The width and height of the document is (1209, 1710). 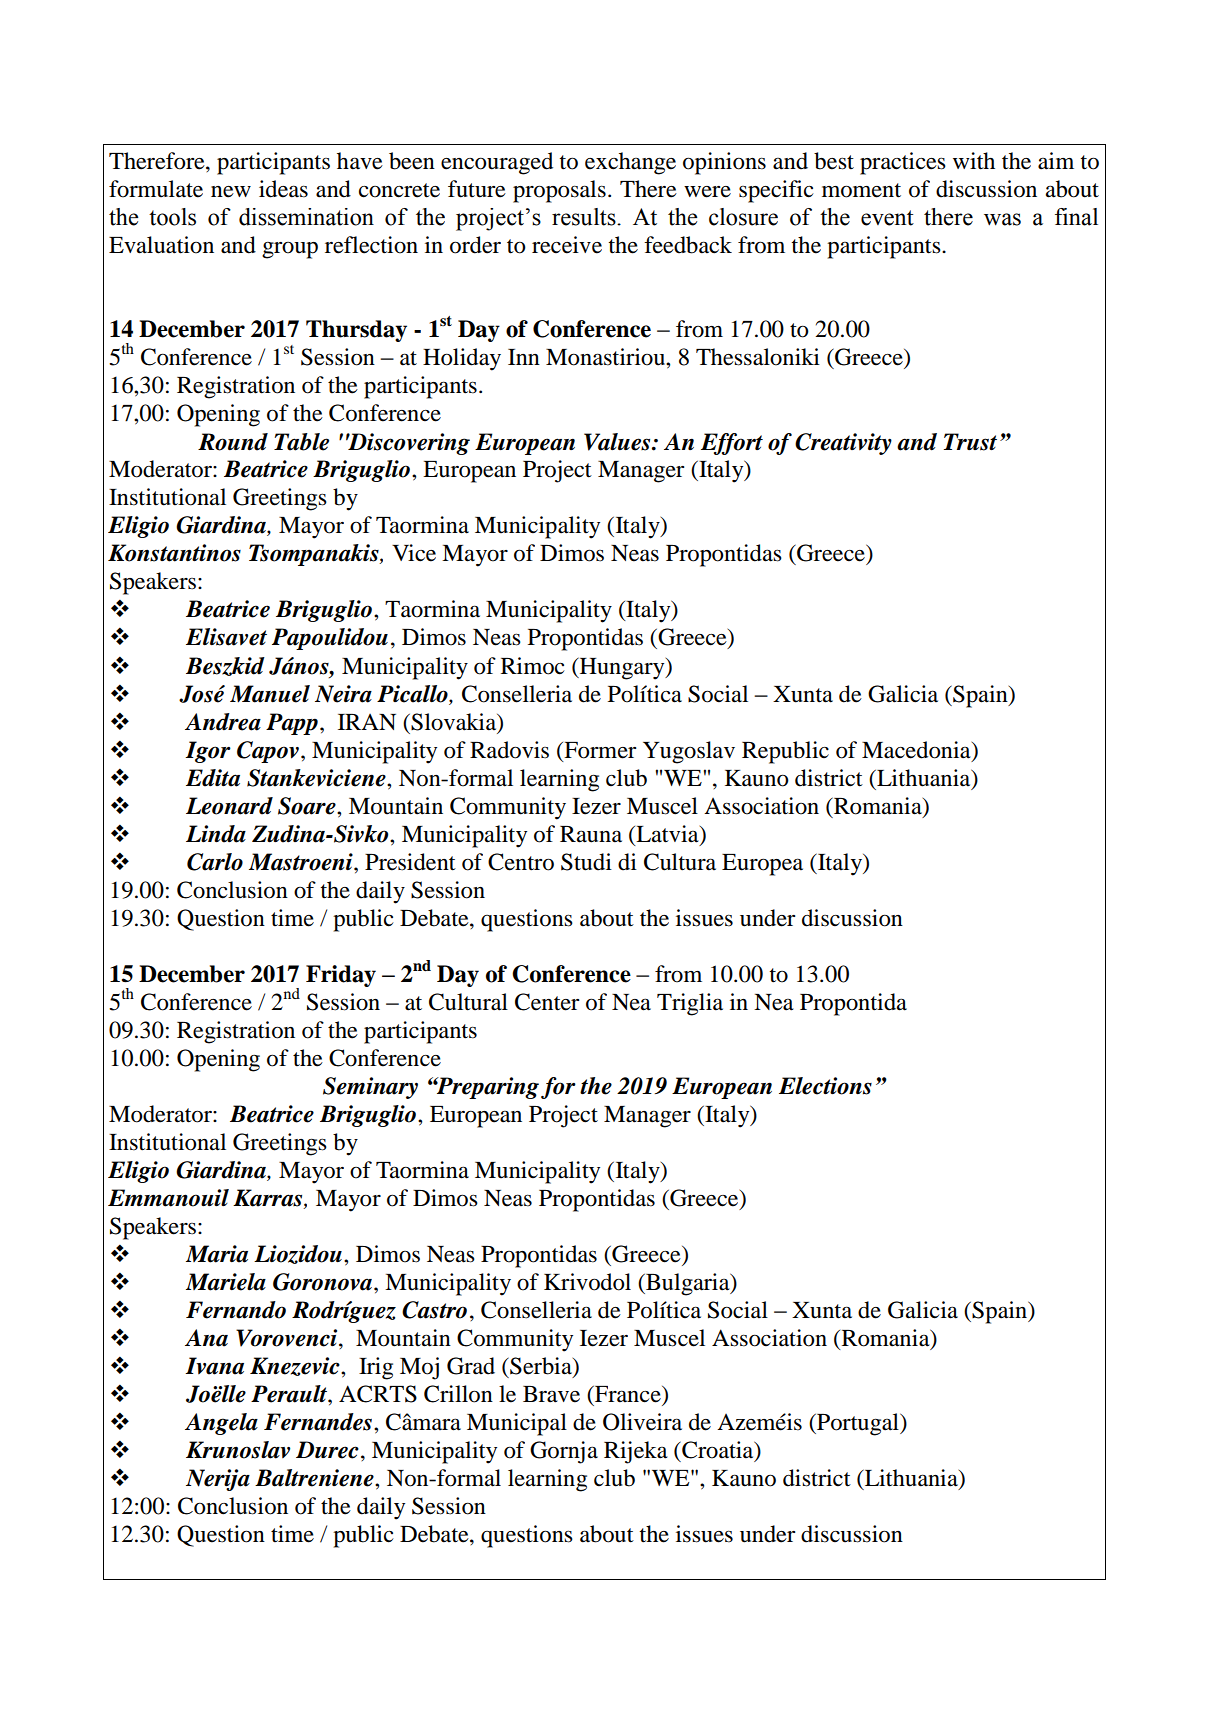 I want to click on Latvia, so click(x=667, y=834).
